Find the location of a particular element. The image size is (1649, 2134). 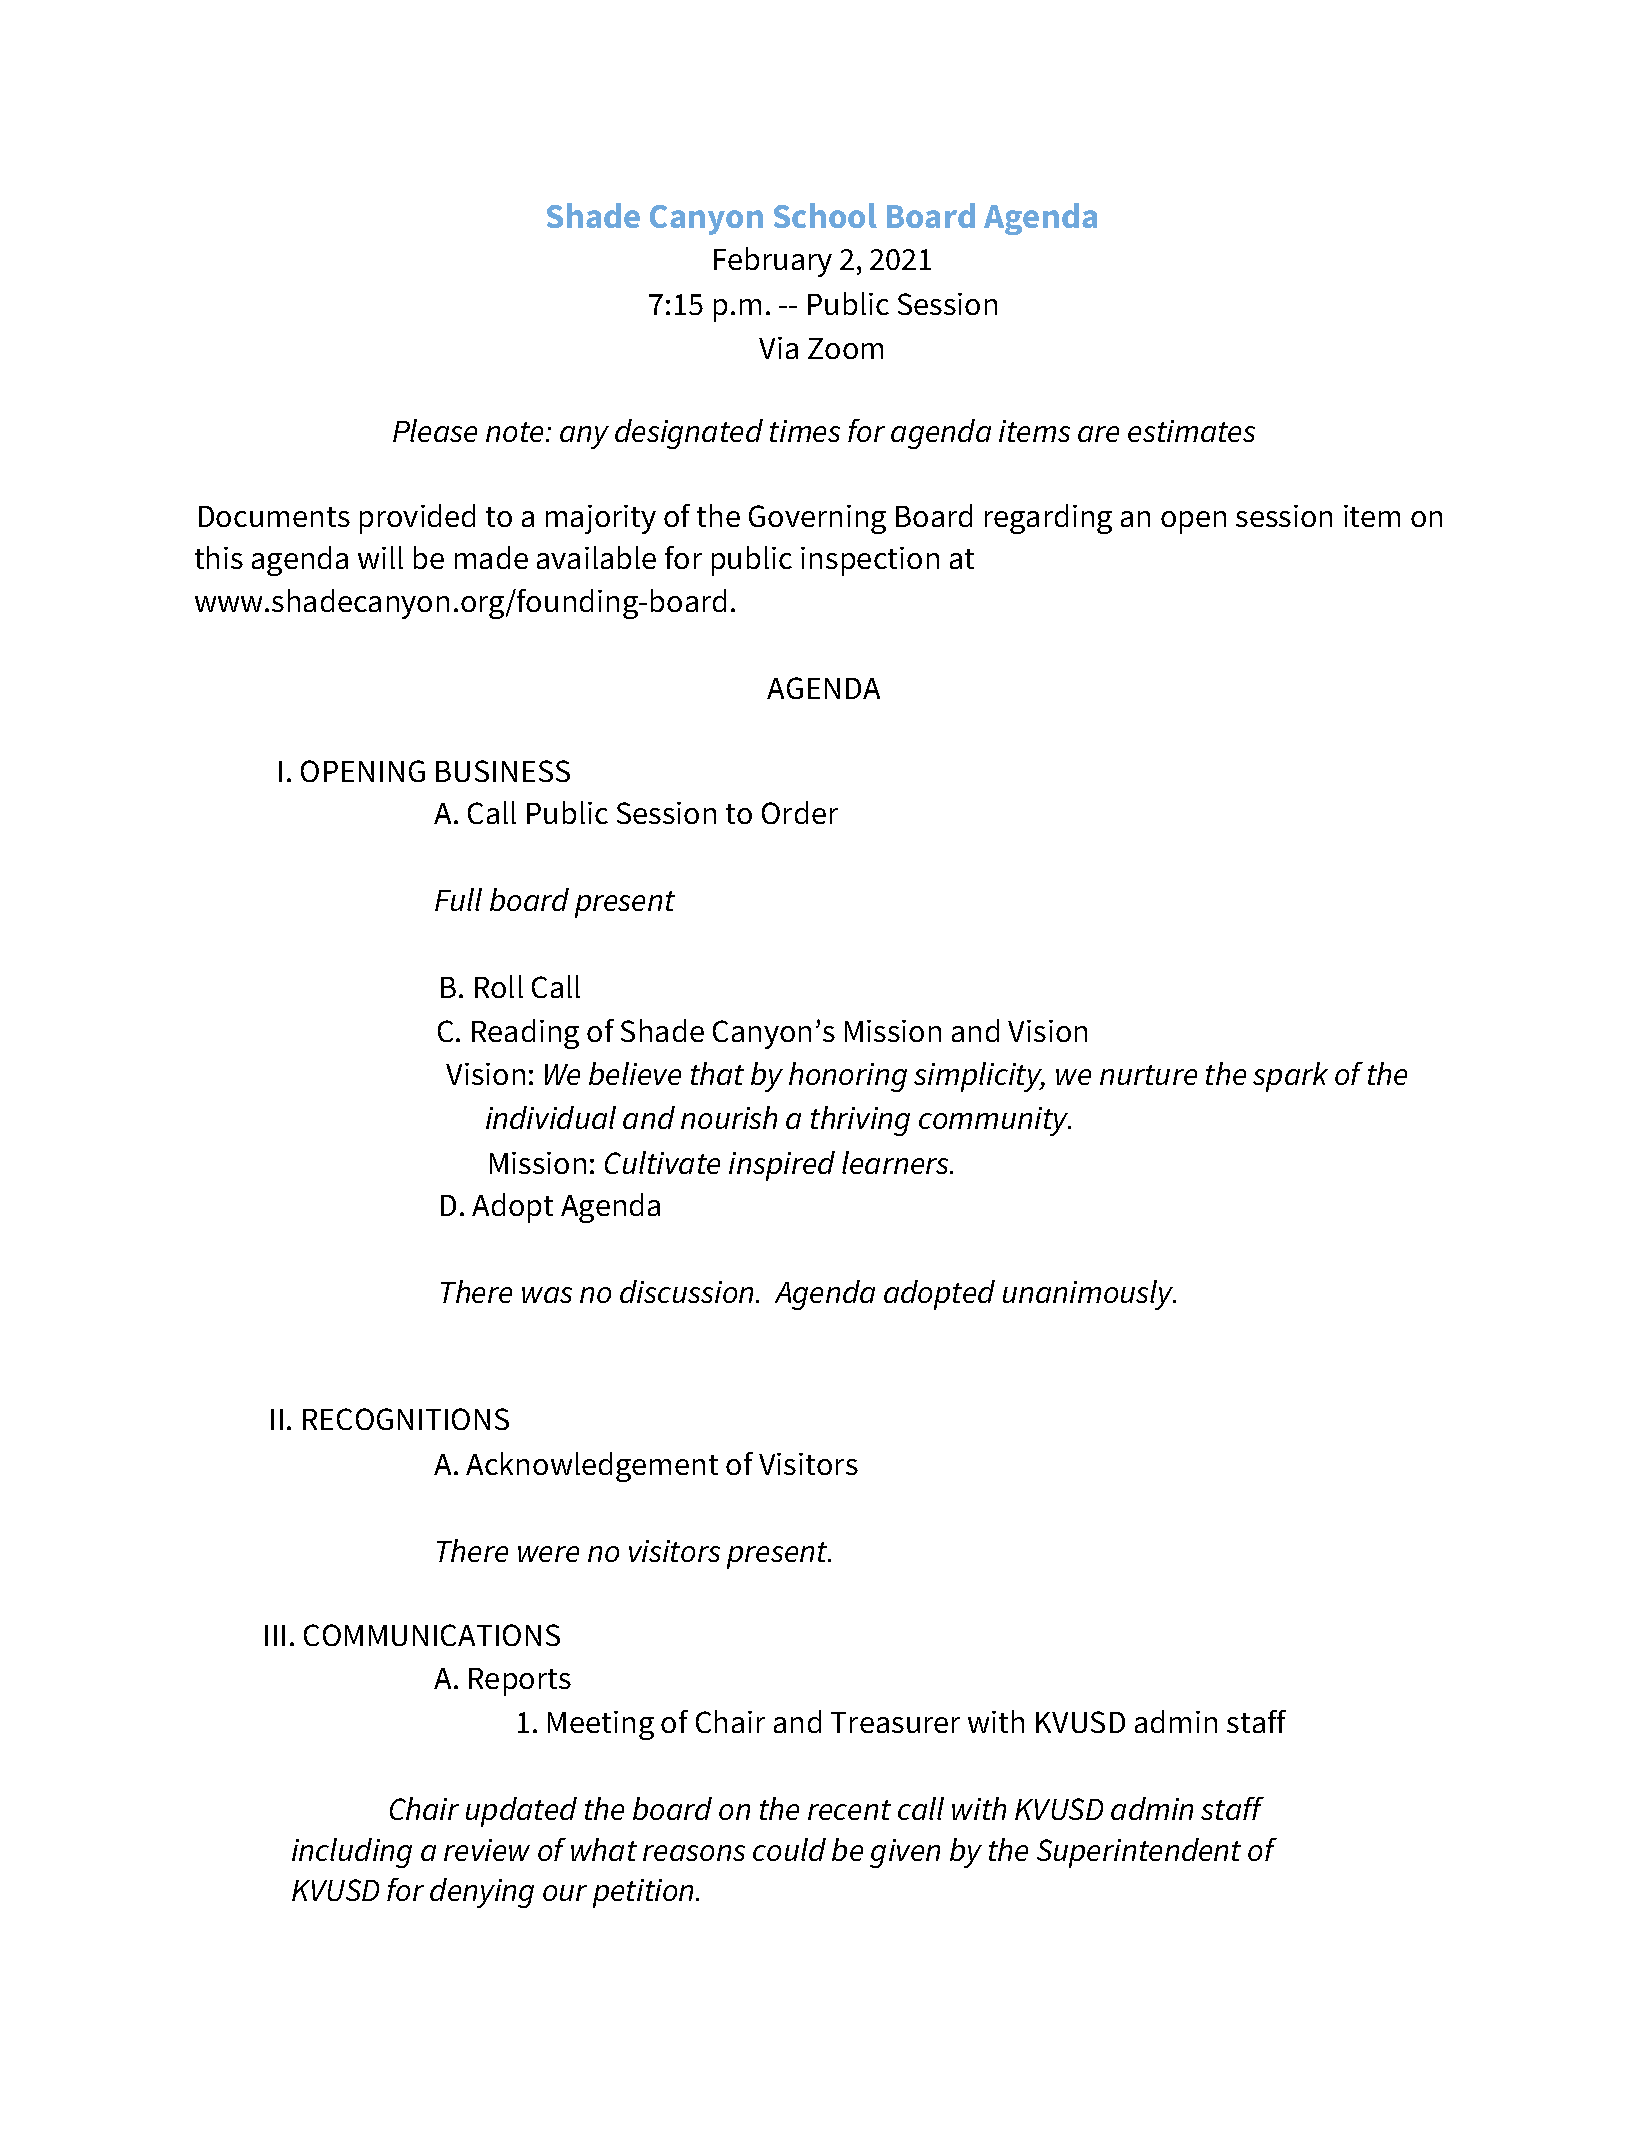

including is located at coordinates (352, 1853).
